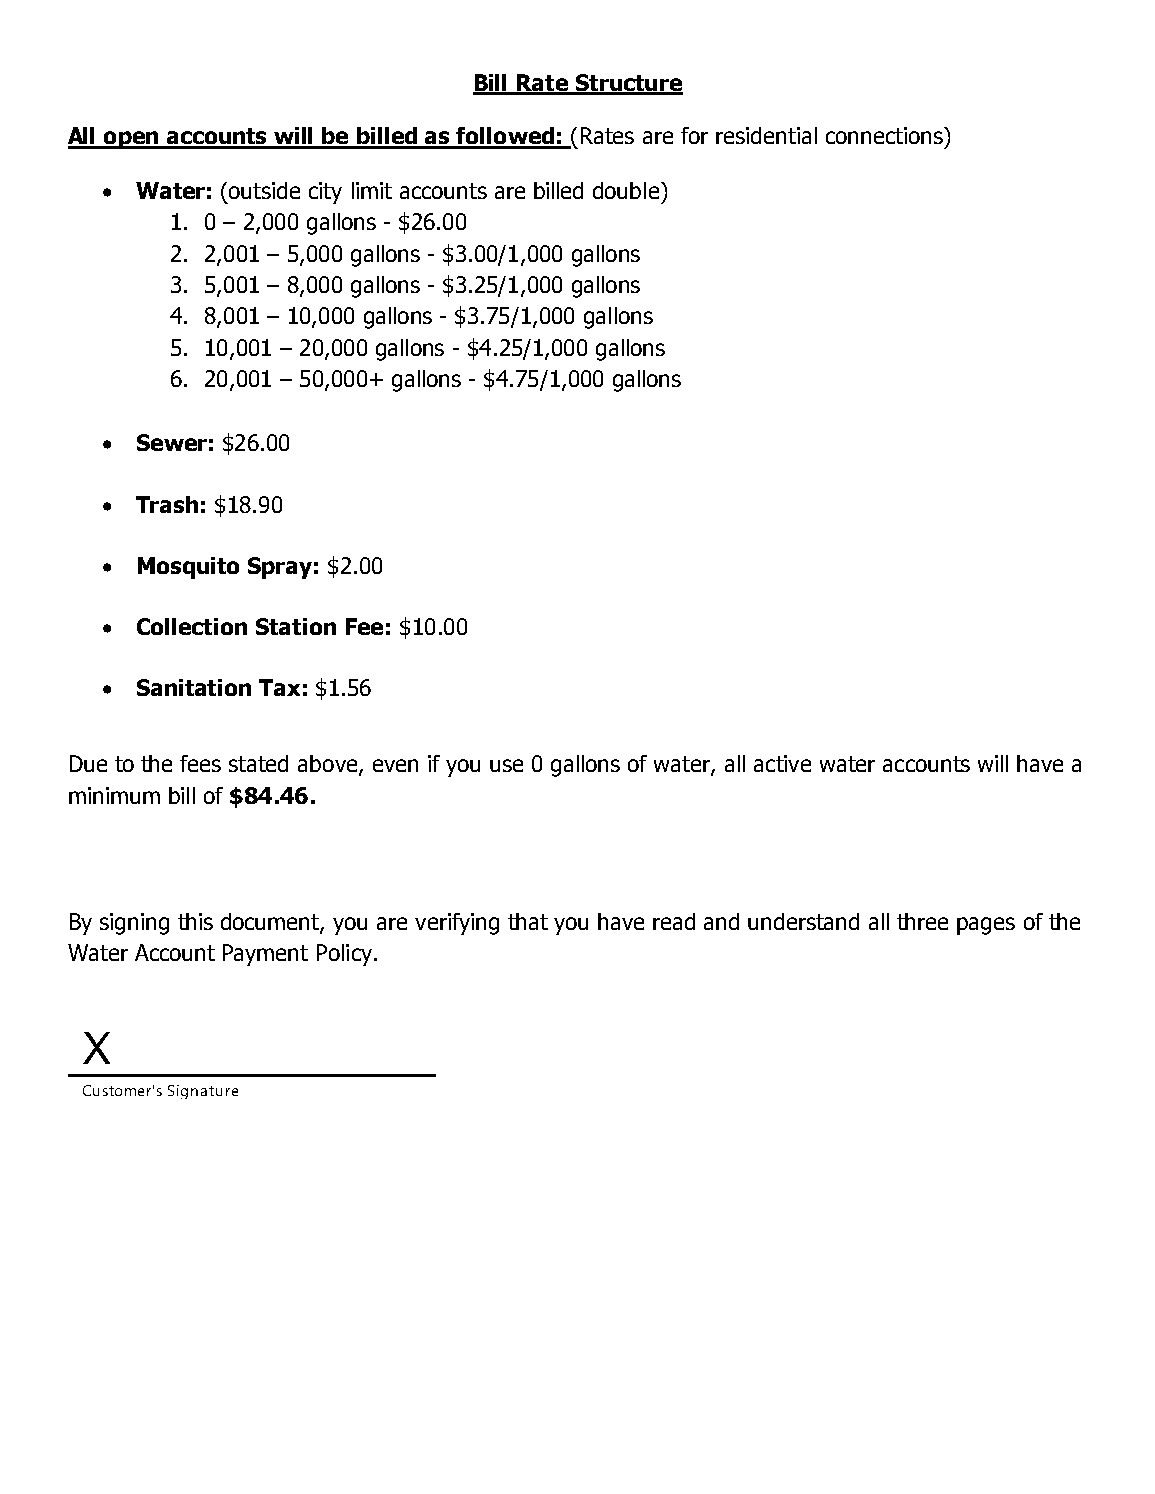 Image resolution: width=1155 pixels, height=1494 pixels. I want to click on open, so click(131, 140).
